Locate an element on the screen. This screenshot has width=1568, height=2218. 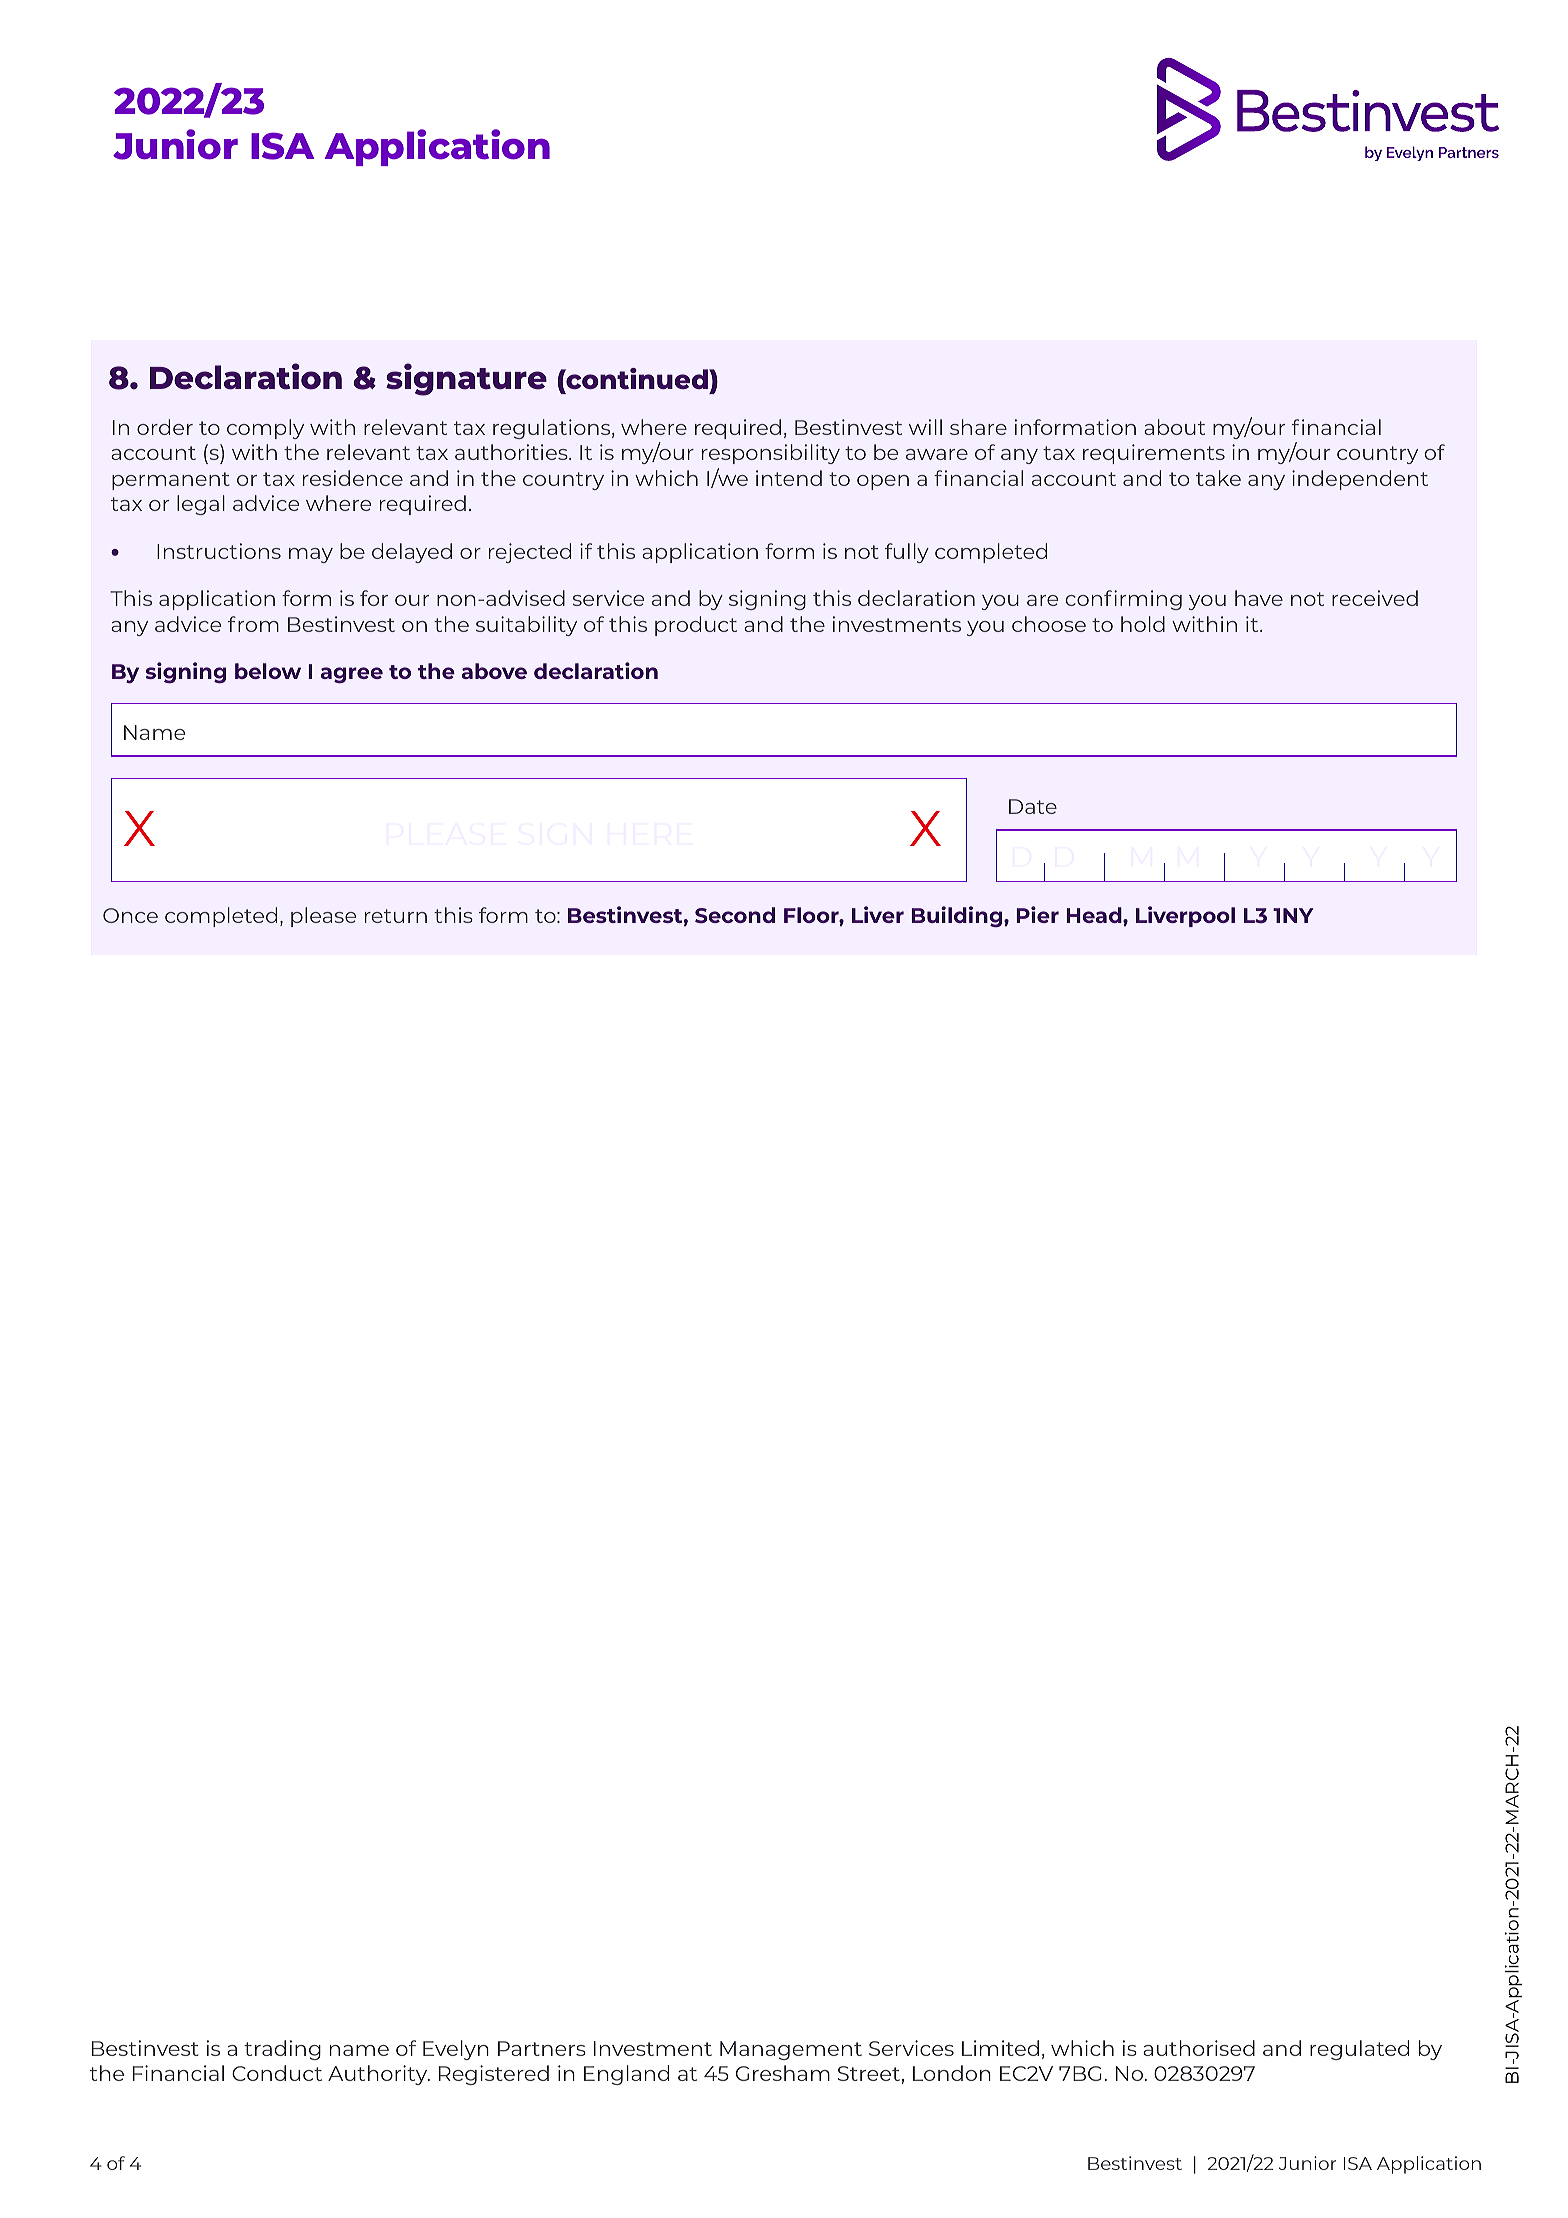
Second is located at coordinates (735, 915).
